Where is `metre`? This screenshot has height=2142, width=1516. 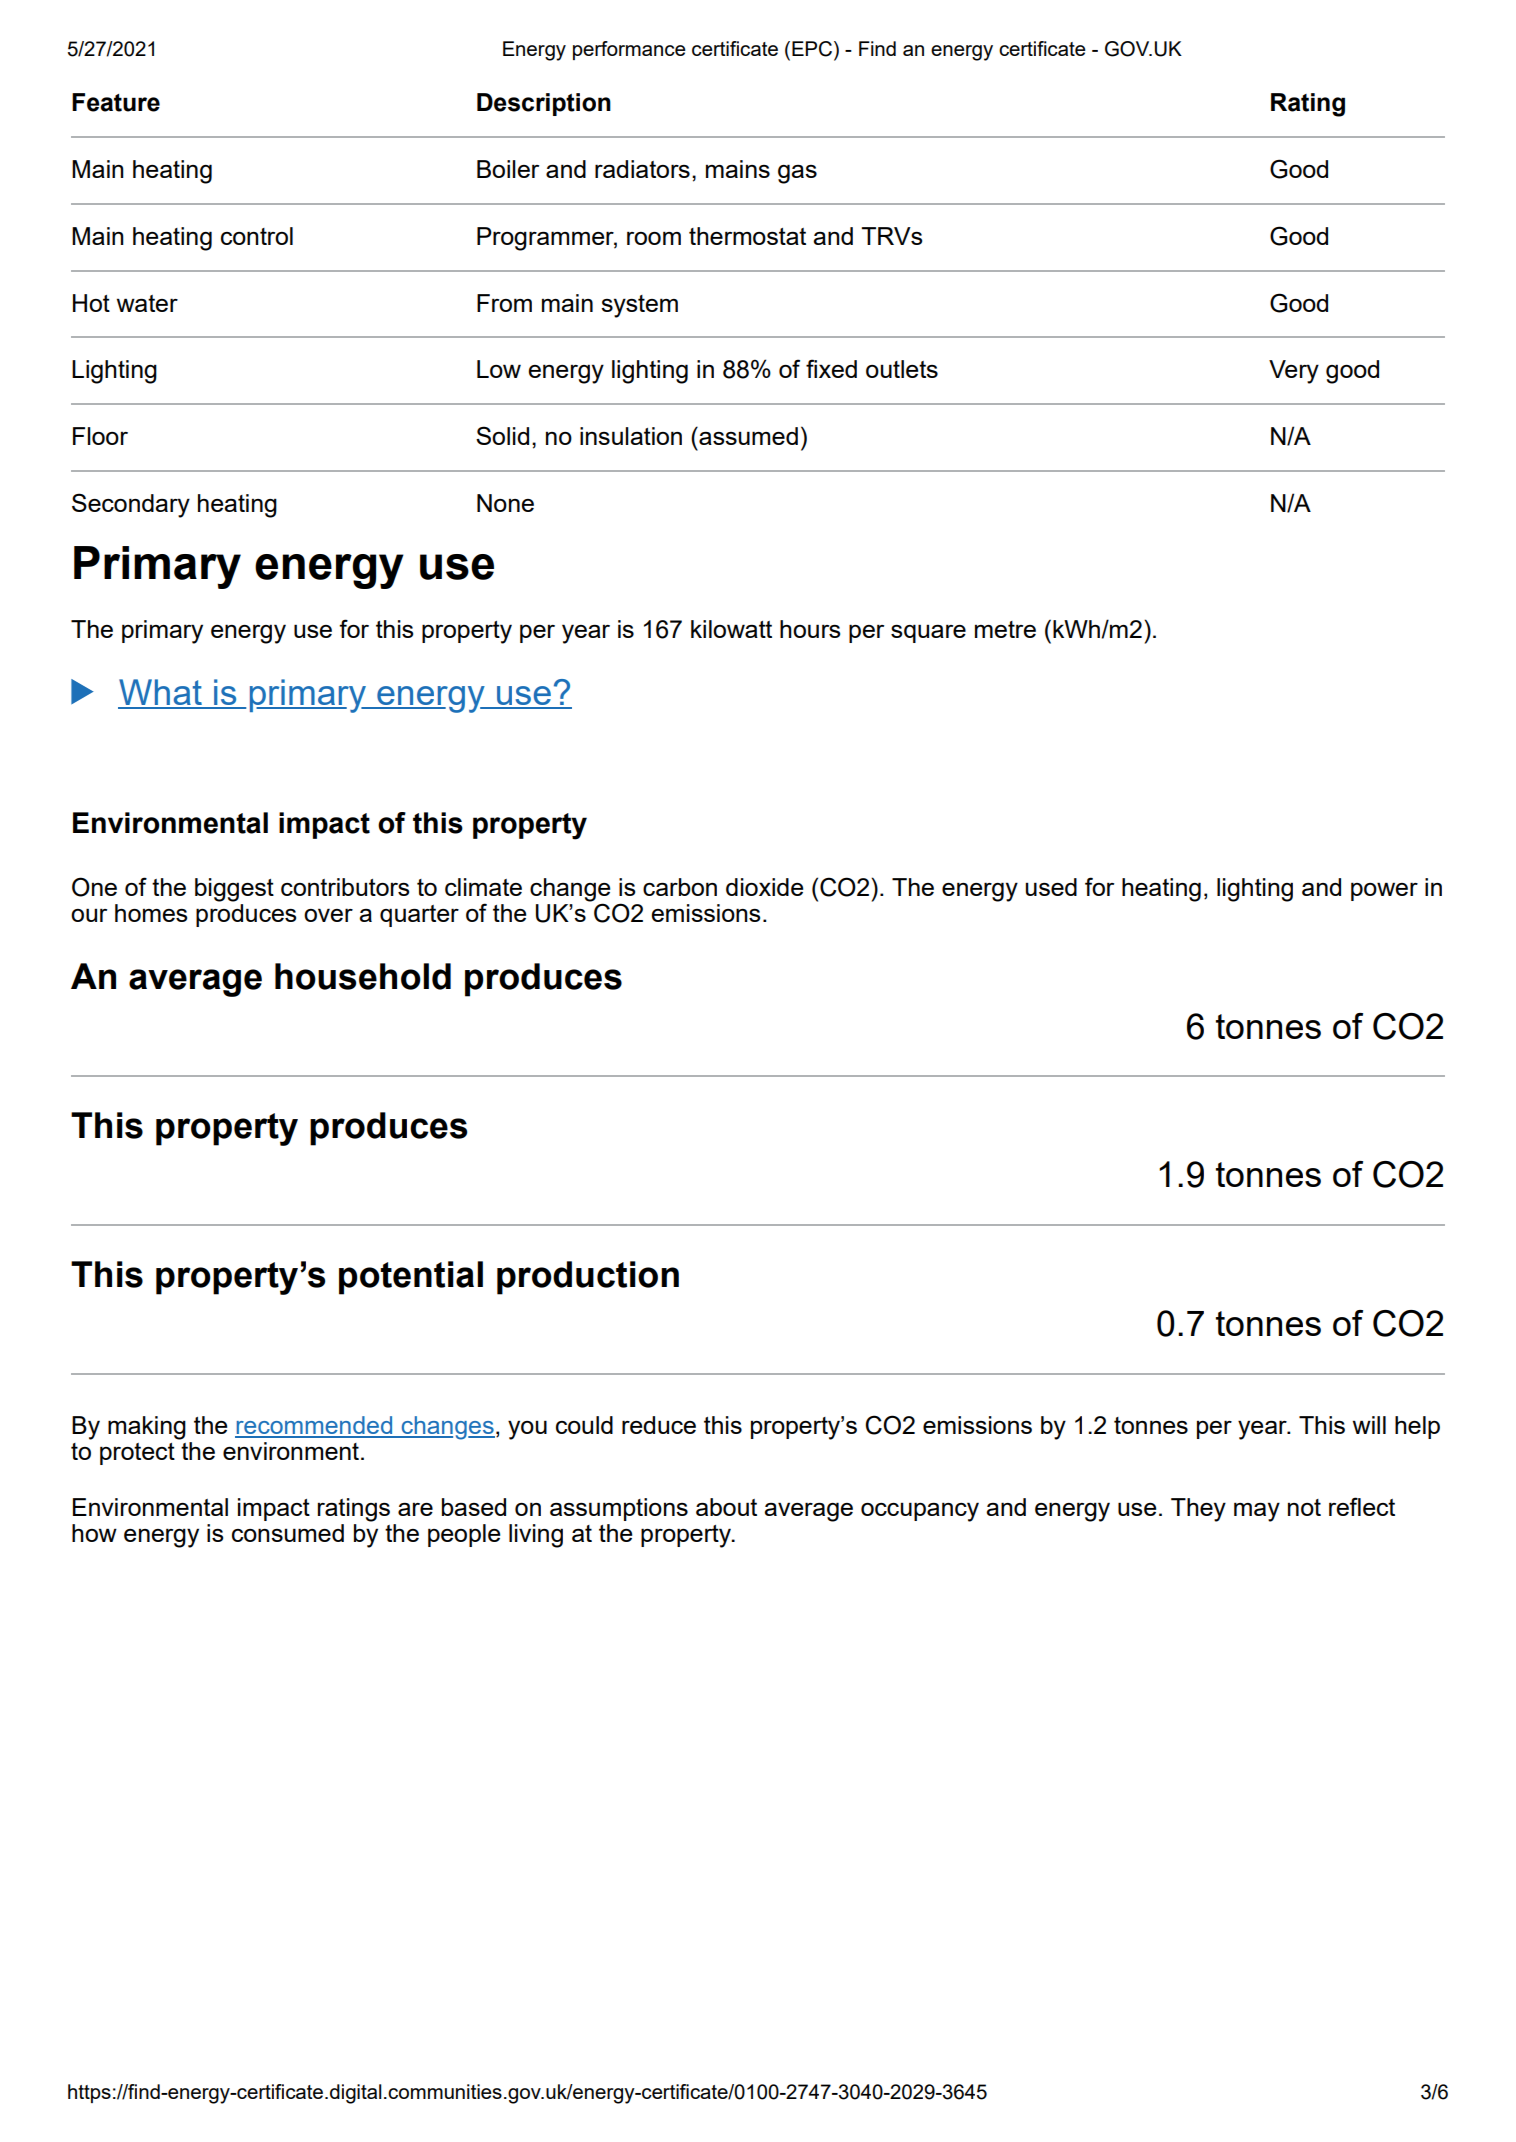
metre is located at coordinates (1005, 629).
